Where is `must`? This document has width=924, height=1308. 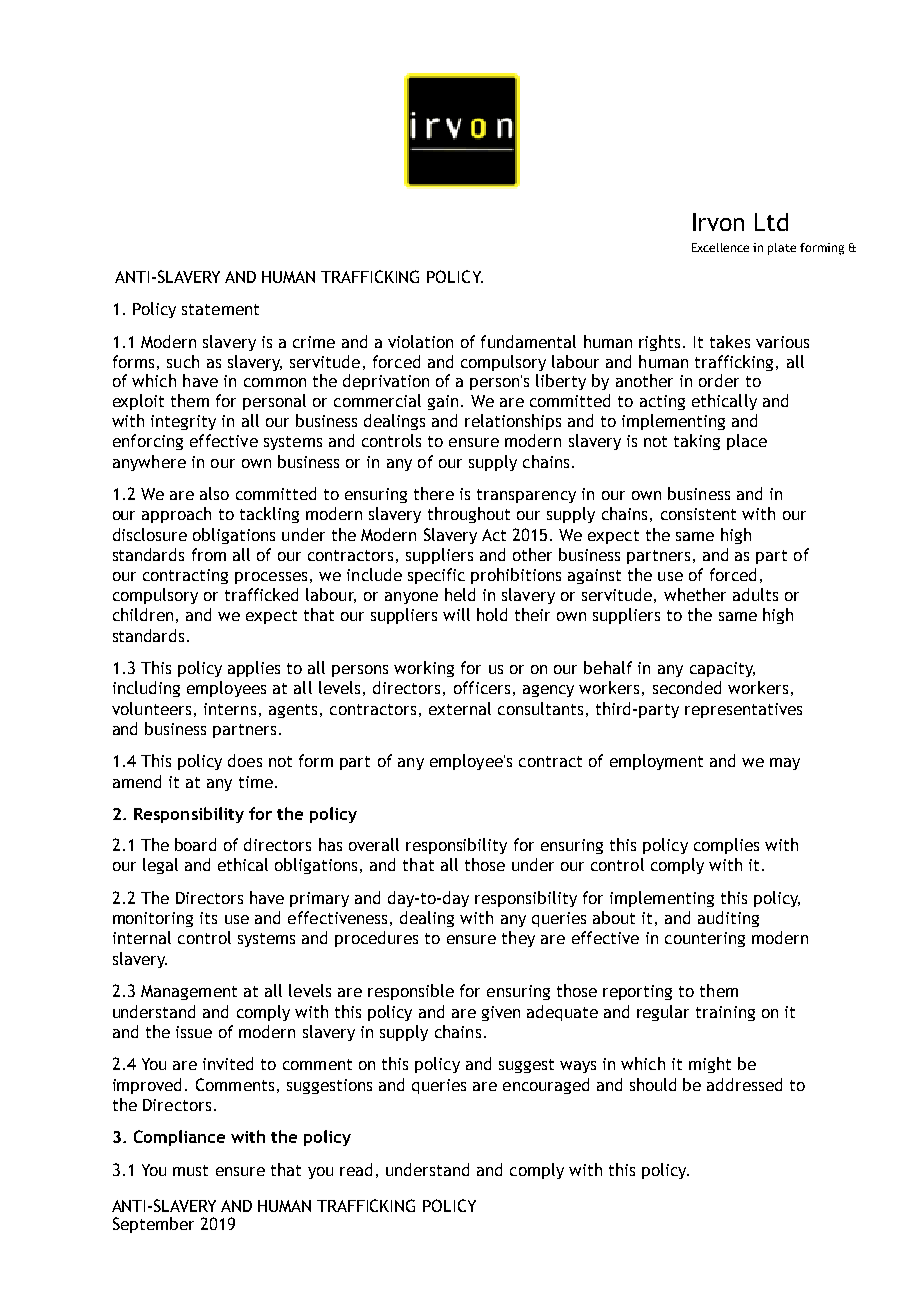
must is located at coordinates (190, 1170).
